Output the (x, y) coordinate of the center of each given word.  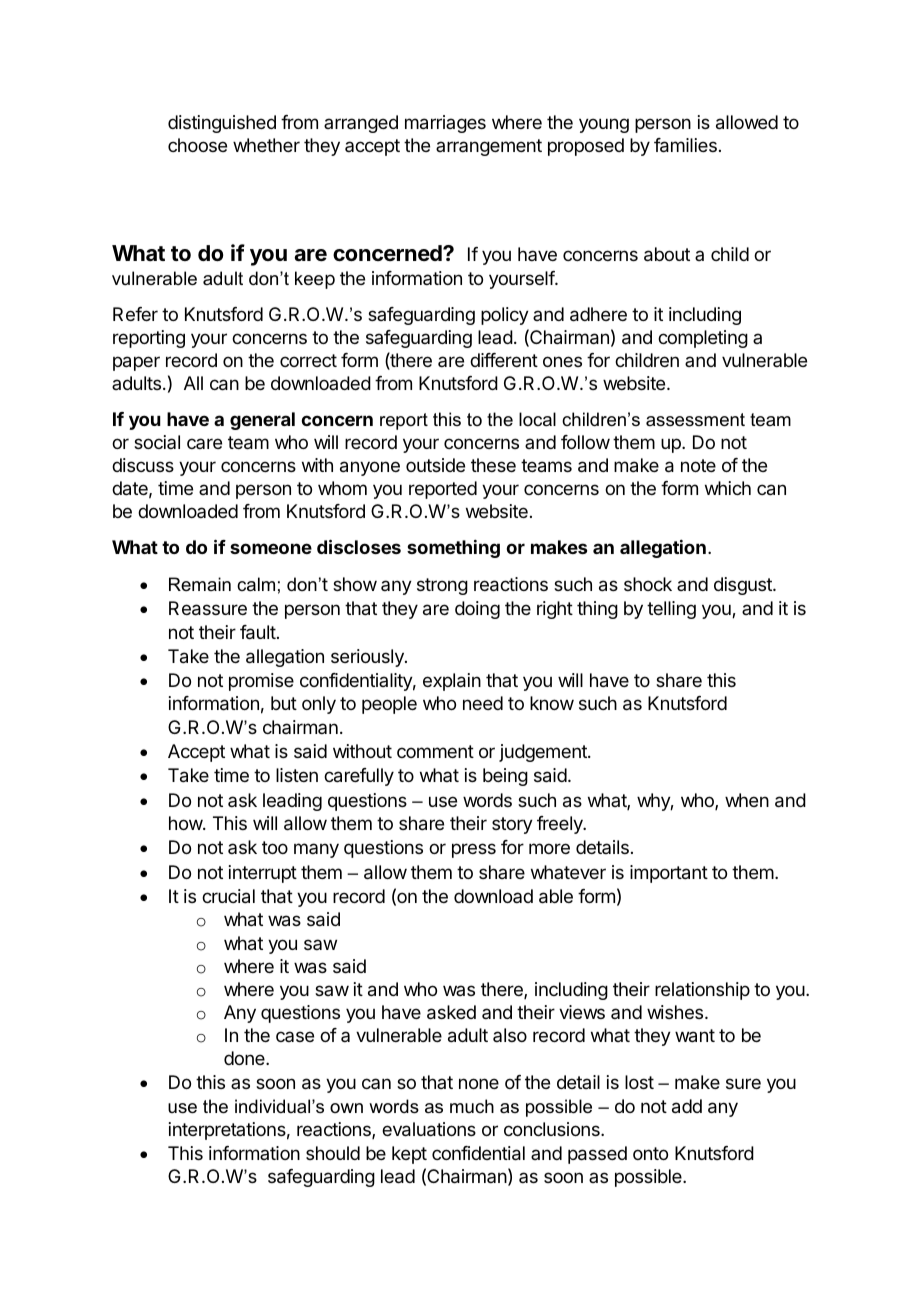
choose (197, 145)
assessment (695, 420)
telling (671, 610)
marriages (445, 124)
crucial (228, 896)
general (262, 421)
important (669, 874)
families (685, 145)
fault (258, 632)
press (474, 850)
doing (477, 610)
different (504, 360)
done (245, 1058)
